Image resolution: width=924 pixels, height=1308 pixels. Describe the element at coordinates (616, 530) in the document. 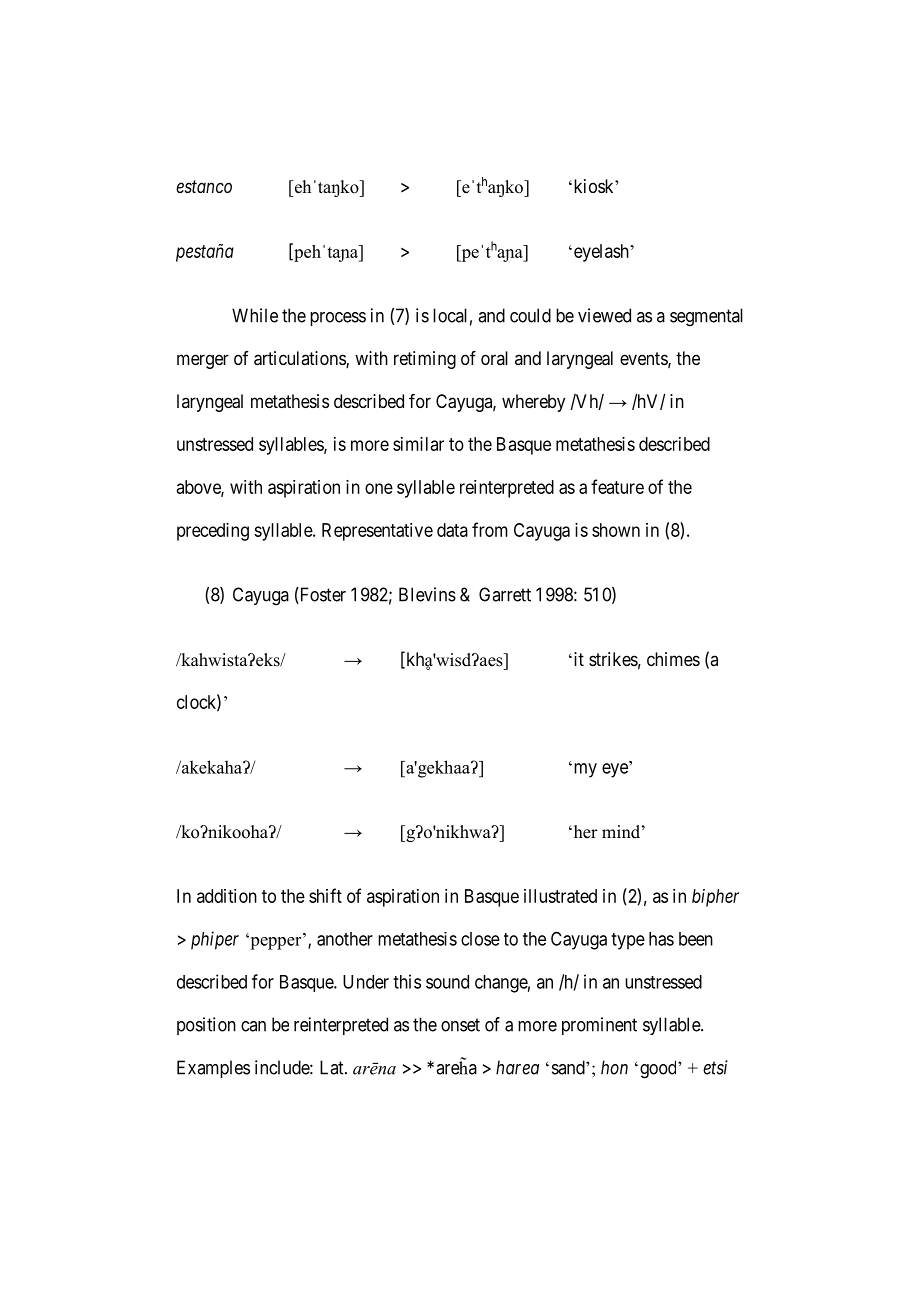

I see `shown` at that location.
